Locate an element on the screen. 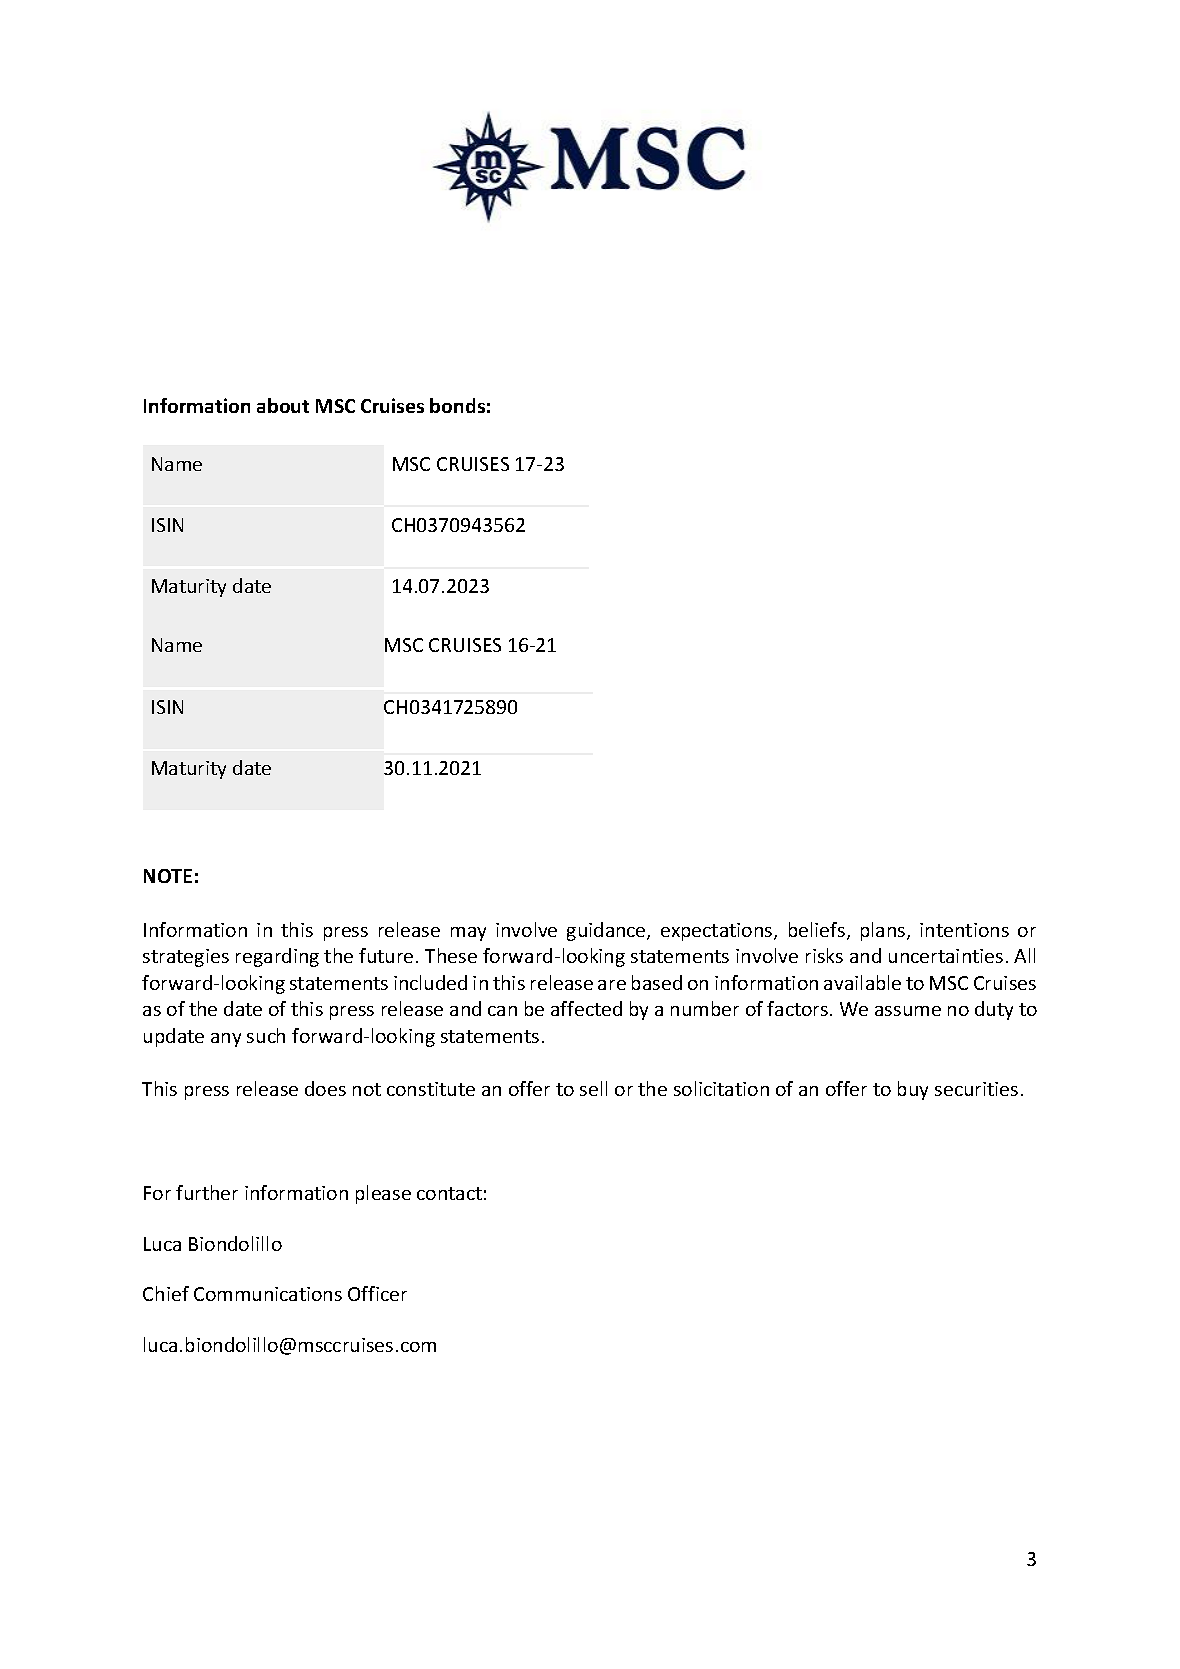 The height and width of the screenshot is (1669, 1180). regarding is located at coordinates (277, 957).
